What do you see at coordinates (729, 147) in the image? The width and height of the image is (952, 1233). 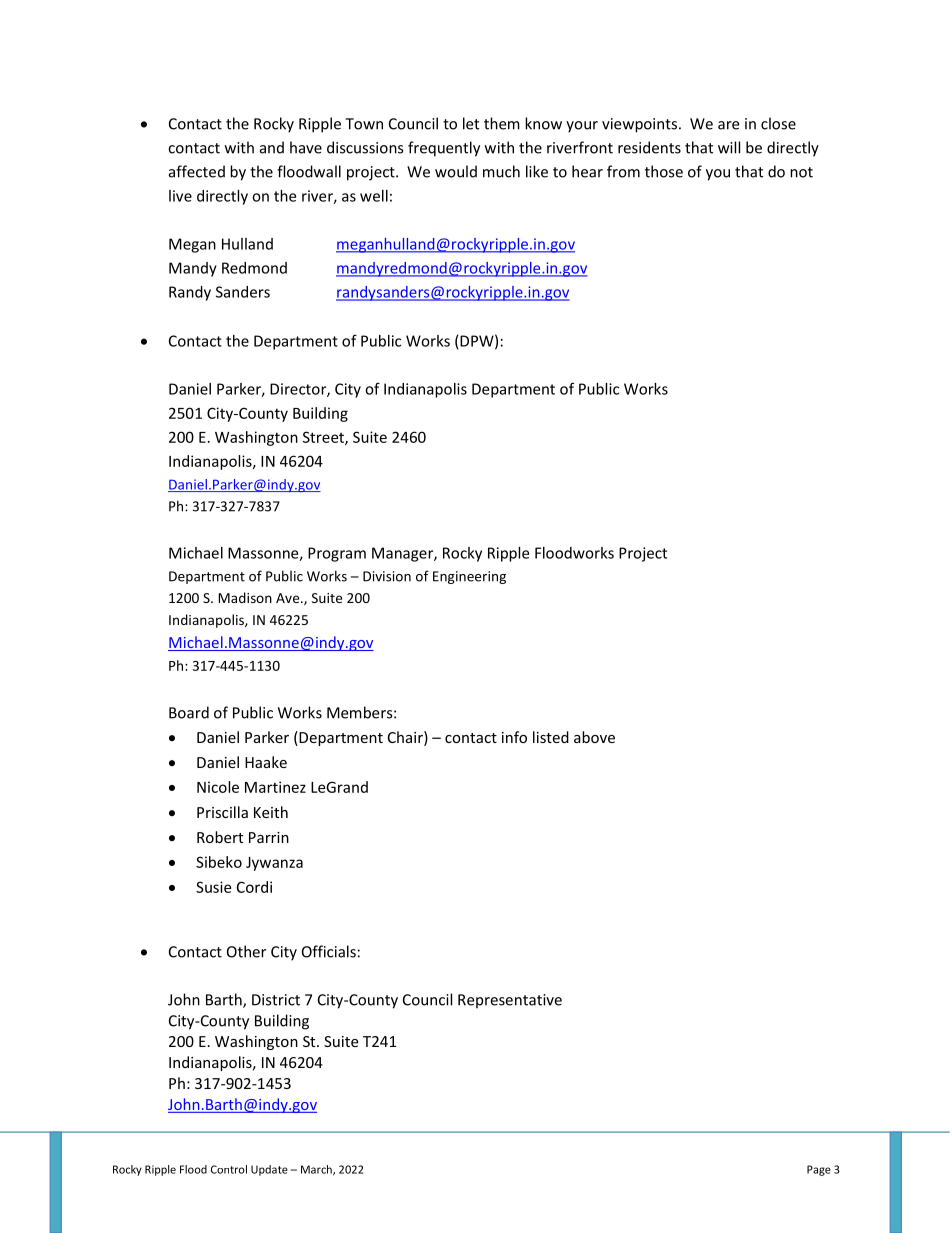 I see `will` at bounding box center [729, 147].
